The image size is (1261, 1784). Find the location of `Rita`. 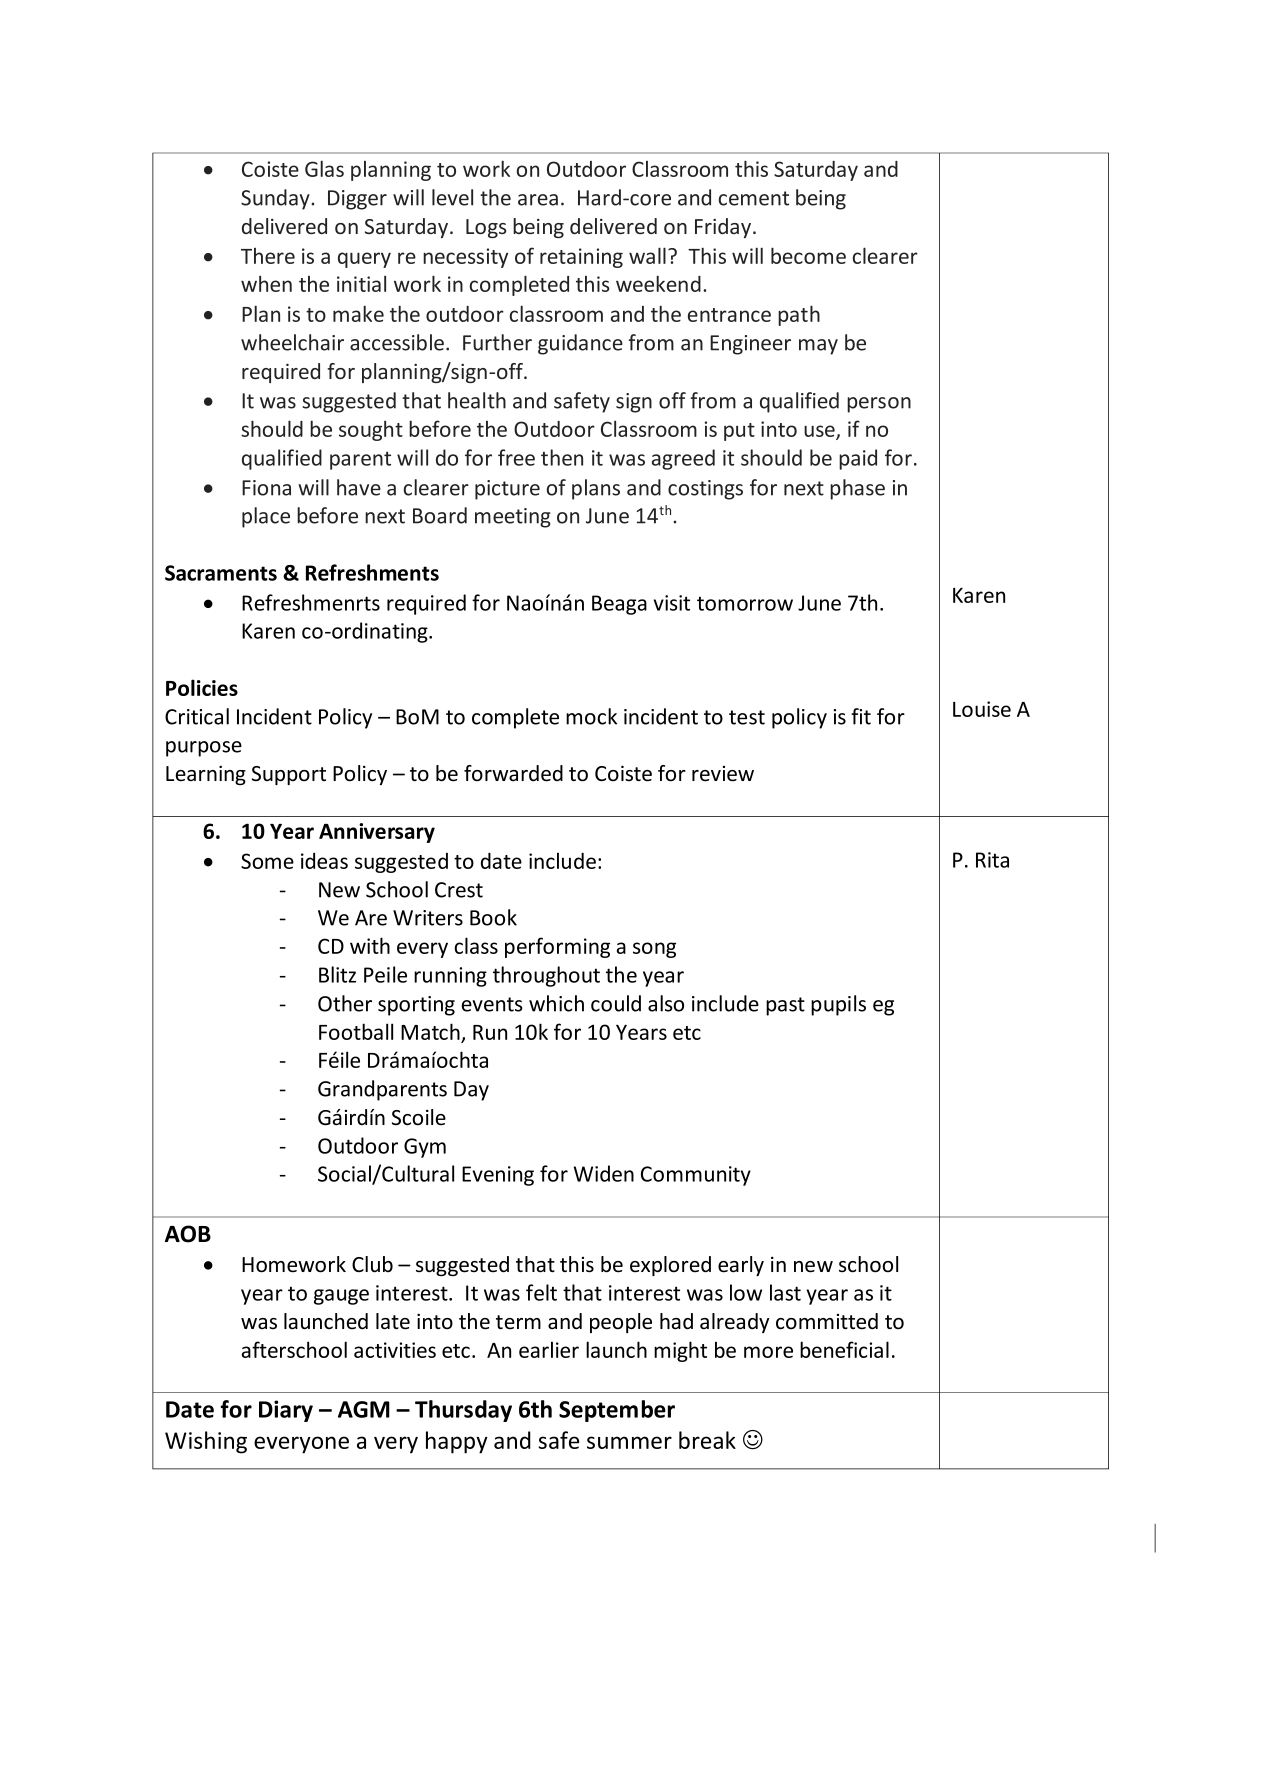

Rita is located at coordinates (992, 860).
